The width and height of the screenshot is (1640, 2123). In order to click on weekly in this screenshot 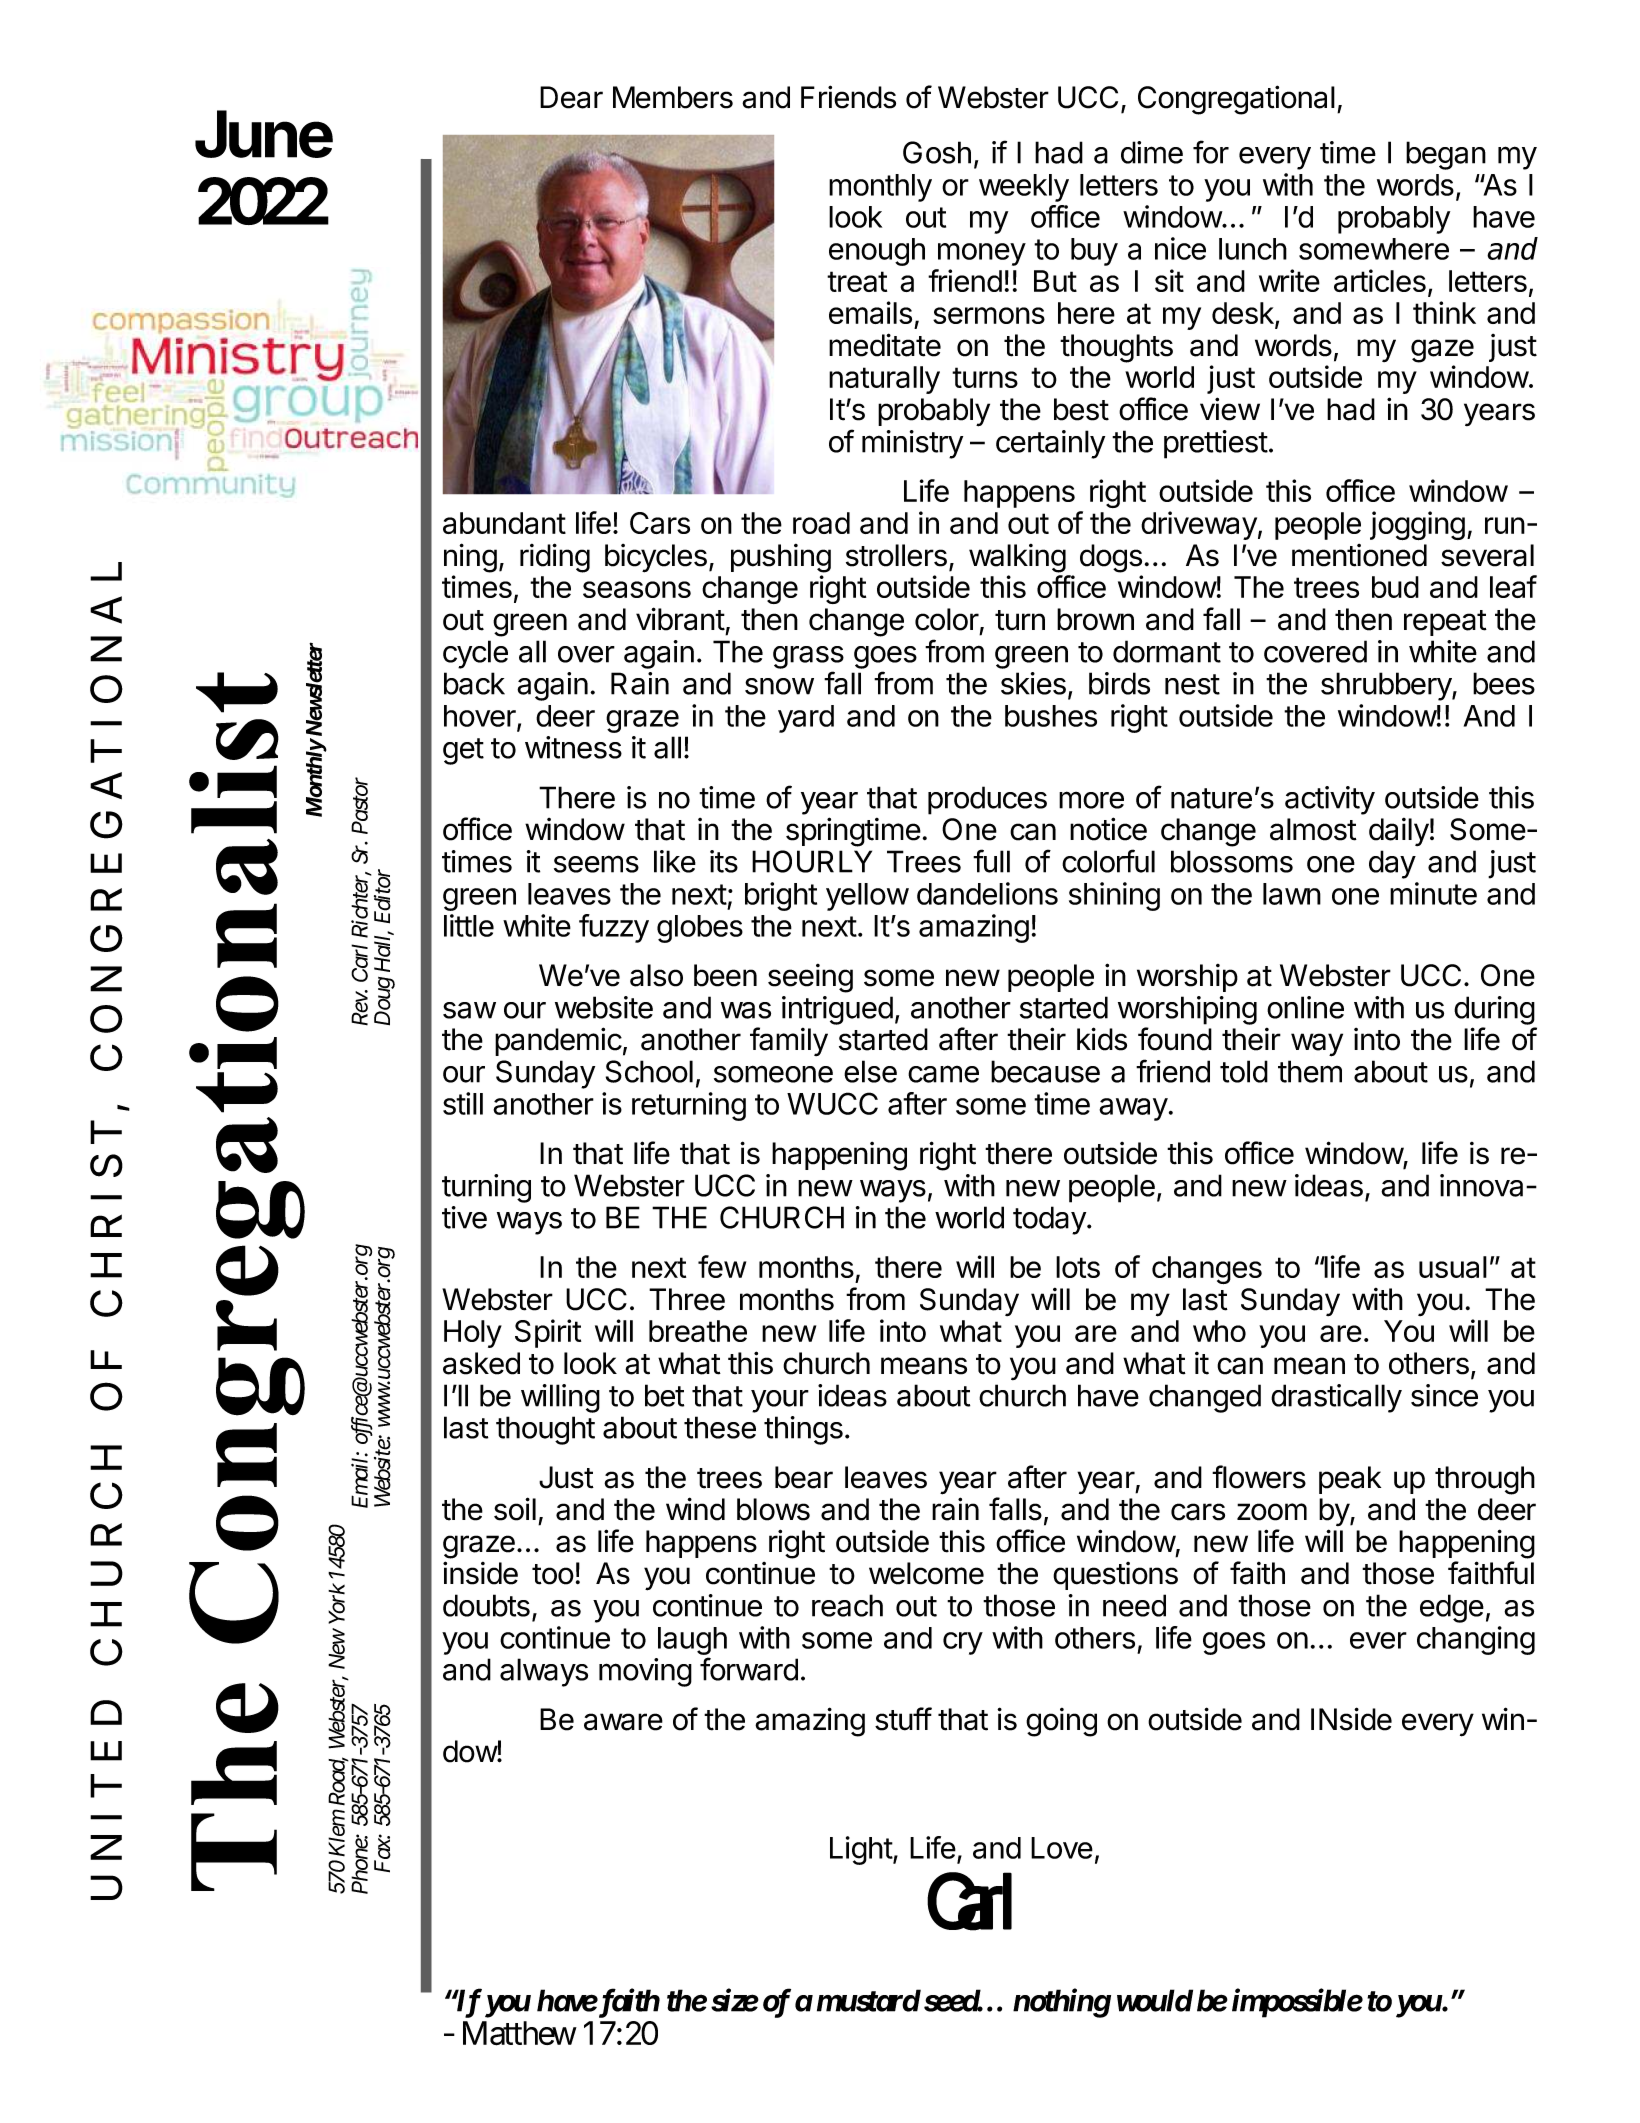, I will do `click(1024, 188)`.
